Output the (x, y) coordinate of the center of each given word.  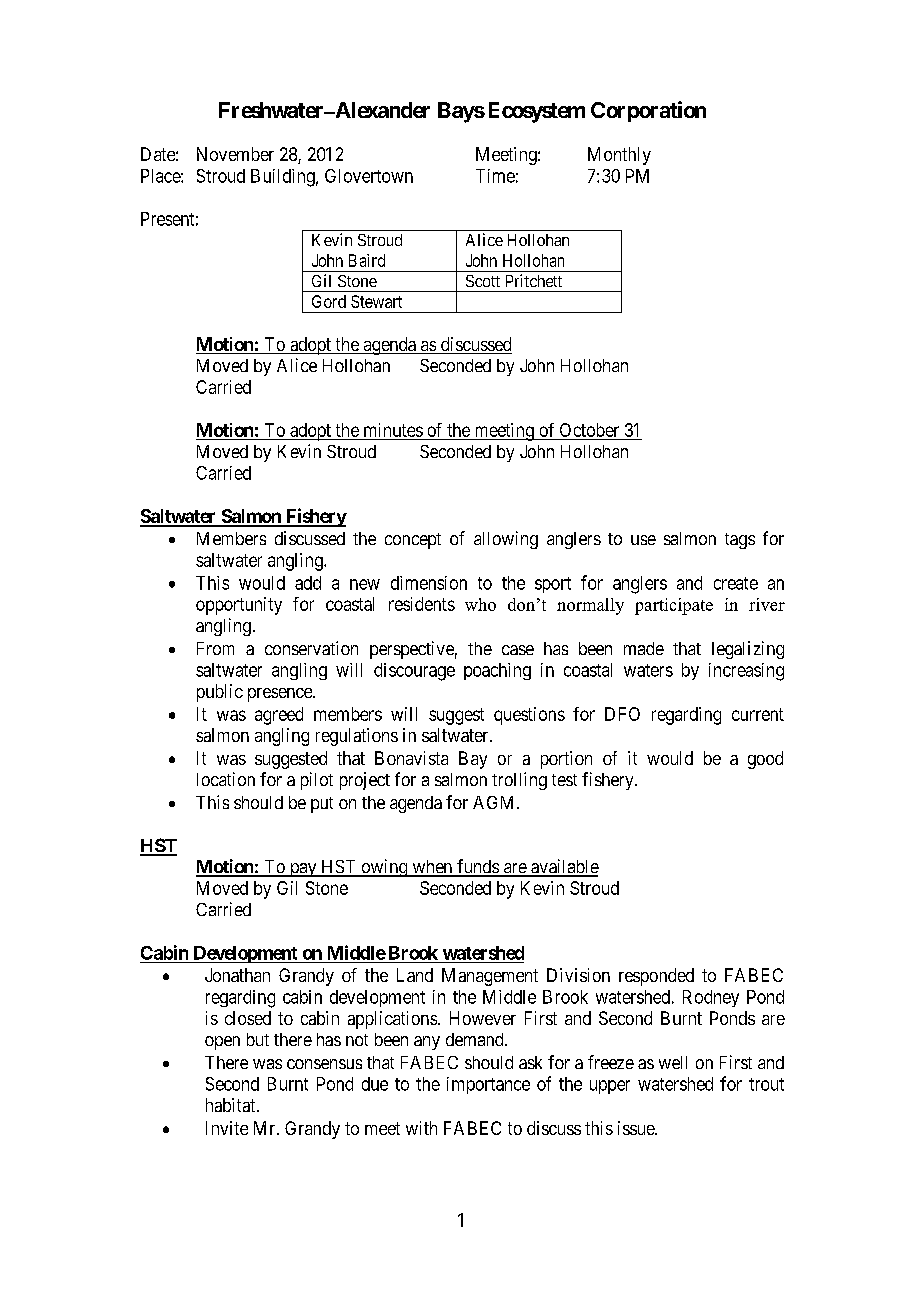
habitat (232, 1105)
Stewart (376, 301)
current (758, 714)
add (308, 583)
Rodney (711, 998)
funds (477, 867)
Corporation (648, 111)
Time (495, 176)
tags (740, 541)
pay (303, 870)
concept (413, 541)
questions (529, 716)
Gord (329, 301)
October (589, 430)
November (235, 154)
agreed (279, 716)
